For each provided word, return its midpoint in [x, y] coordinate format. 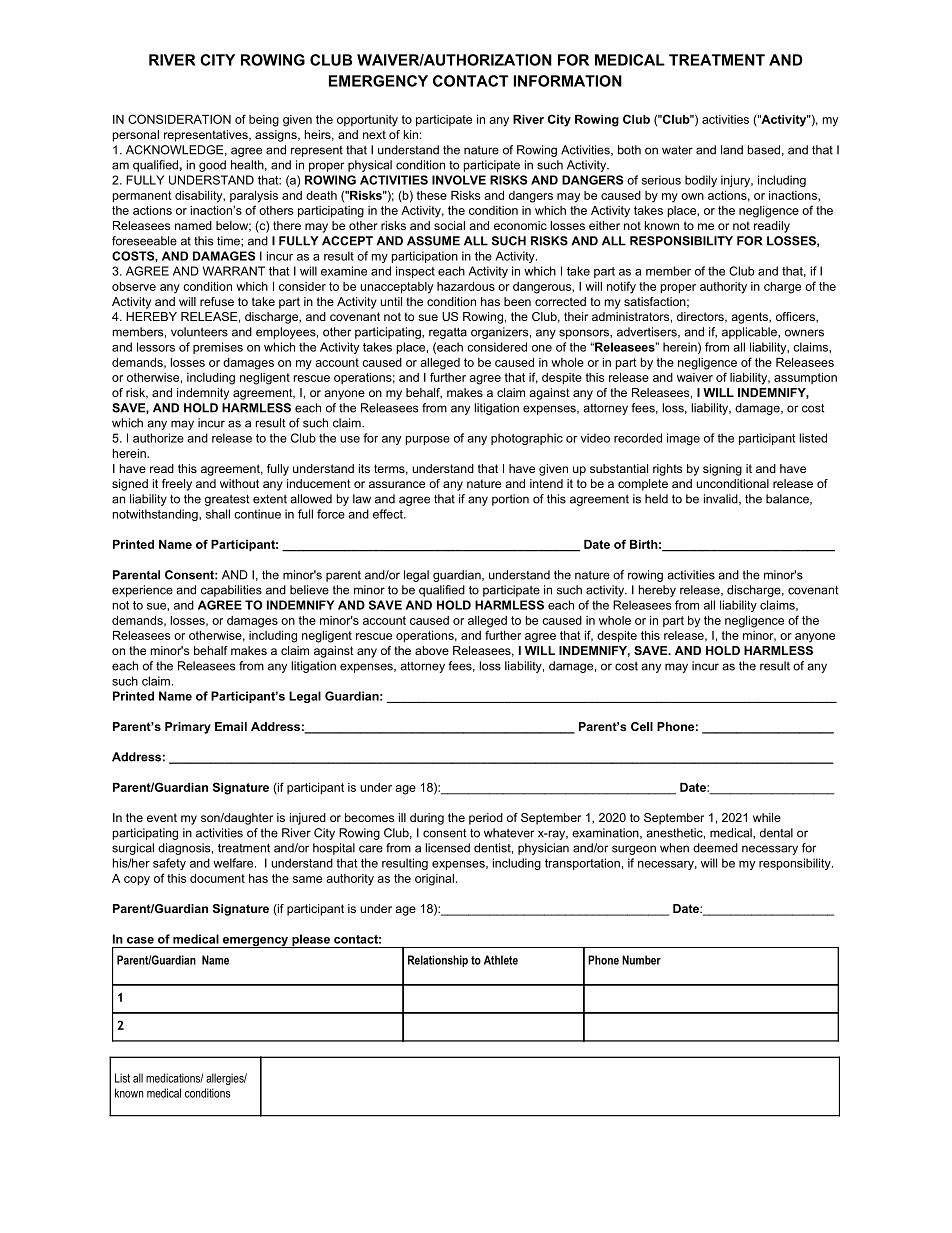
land [732, 150]
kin [411, 134]
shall [218, 514]
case [140, 940]
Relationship [438, 961]
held [656, 499]
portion [510, 500]
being [264, 121]
